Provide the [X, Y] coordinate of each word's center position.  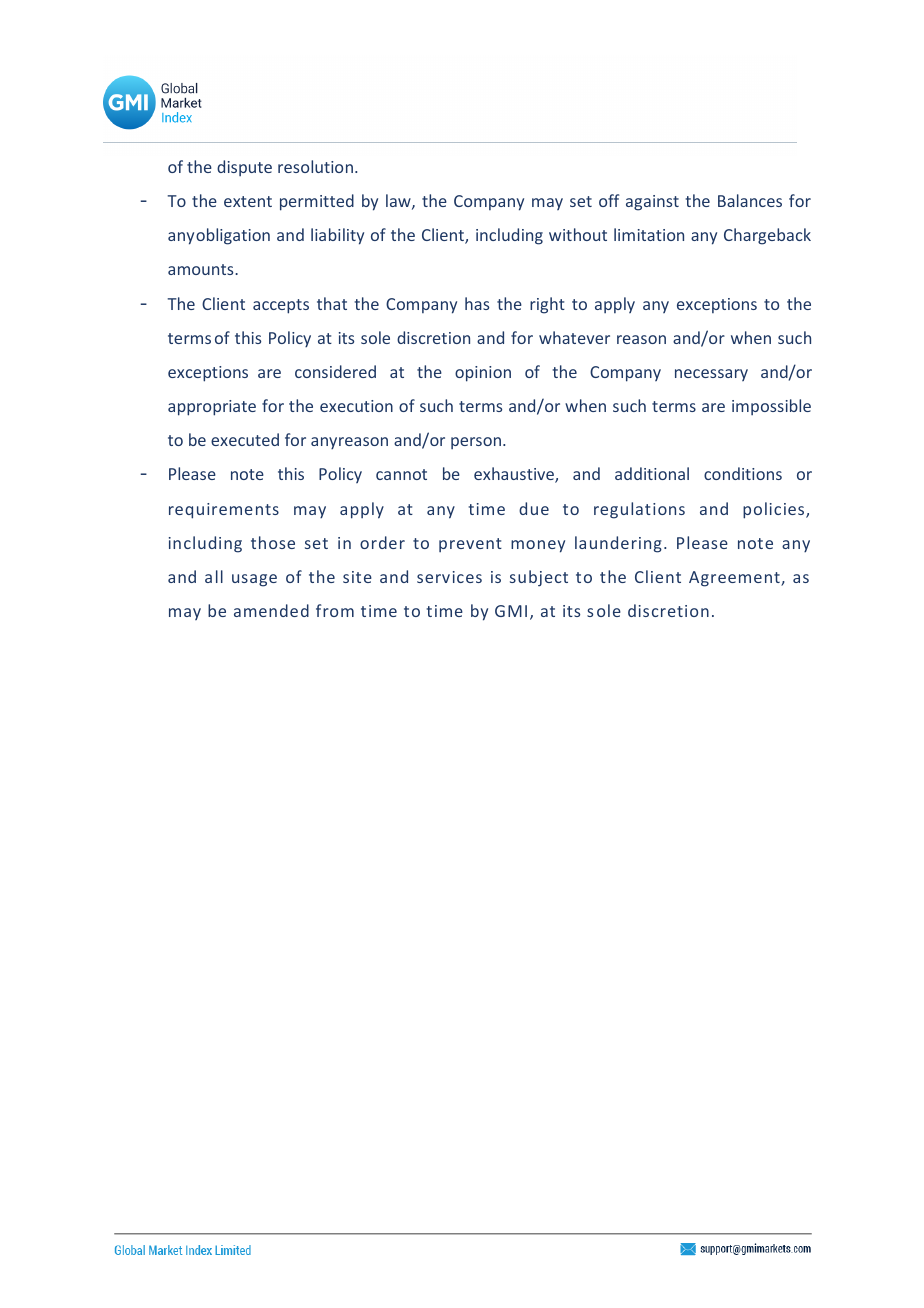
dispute [244, 168]
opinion [483, 374]
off [609, 200]
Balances [750, 200]
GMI [511, 611]
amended [271, 610]
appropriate [212, 408]
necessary [711, 375]
